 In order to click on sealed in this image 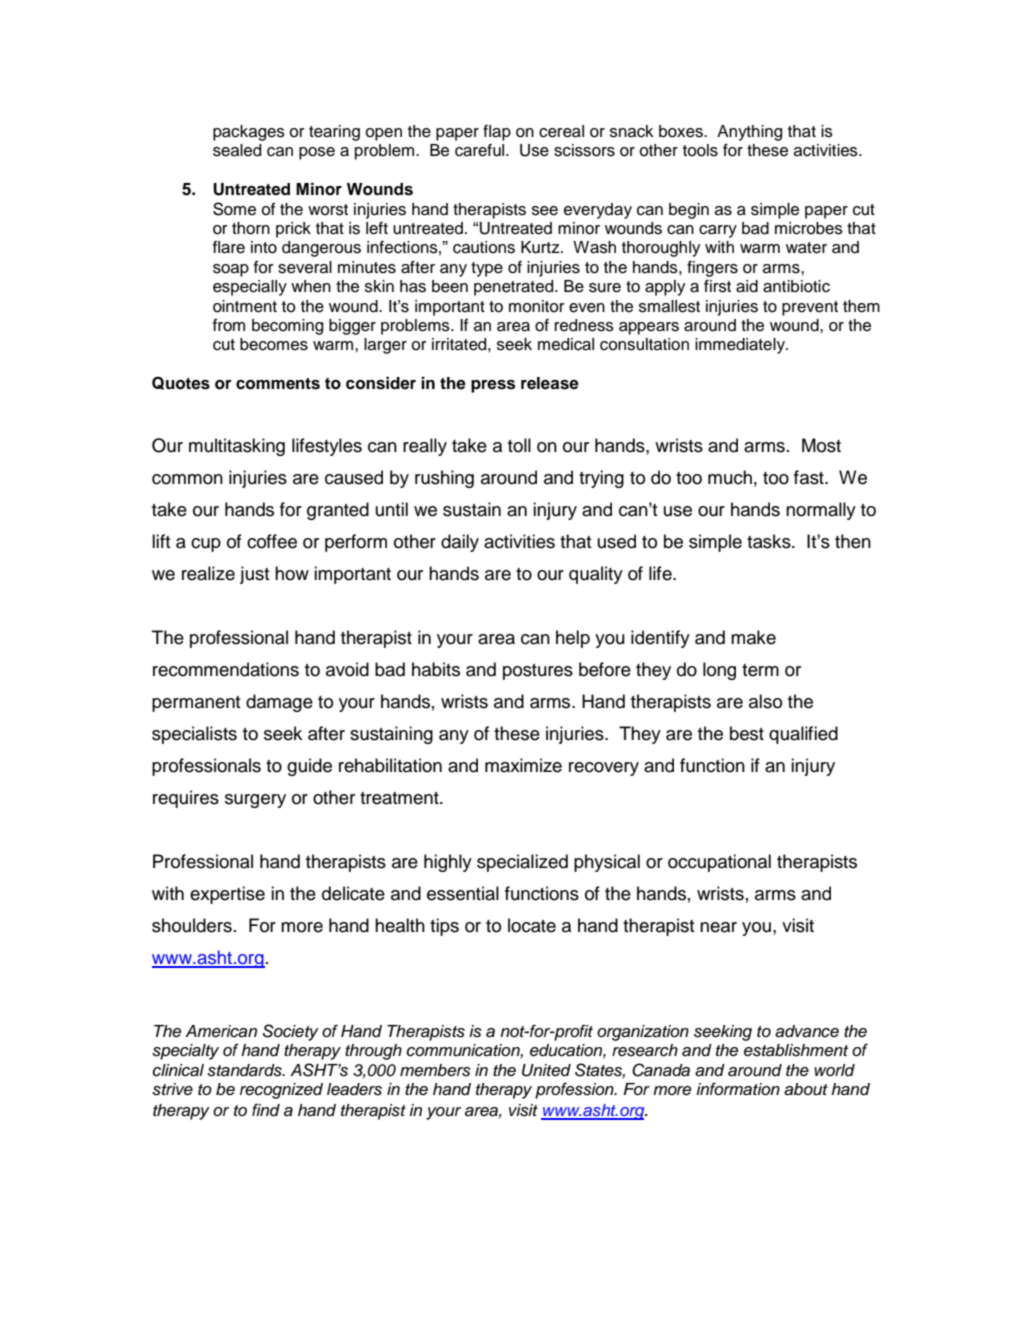, I will do `click(237, 150)`.
